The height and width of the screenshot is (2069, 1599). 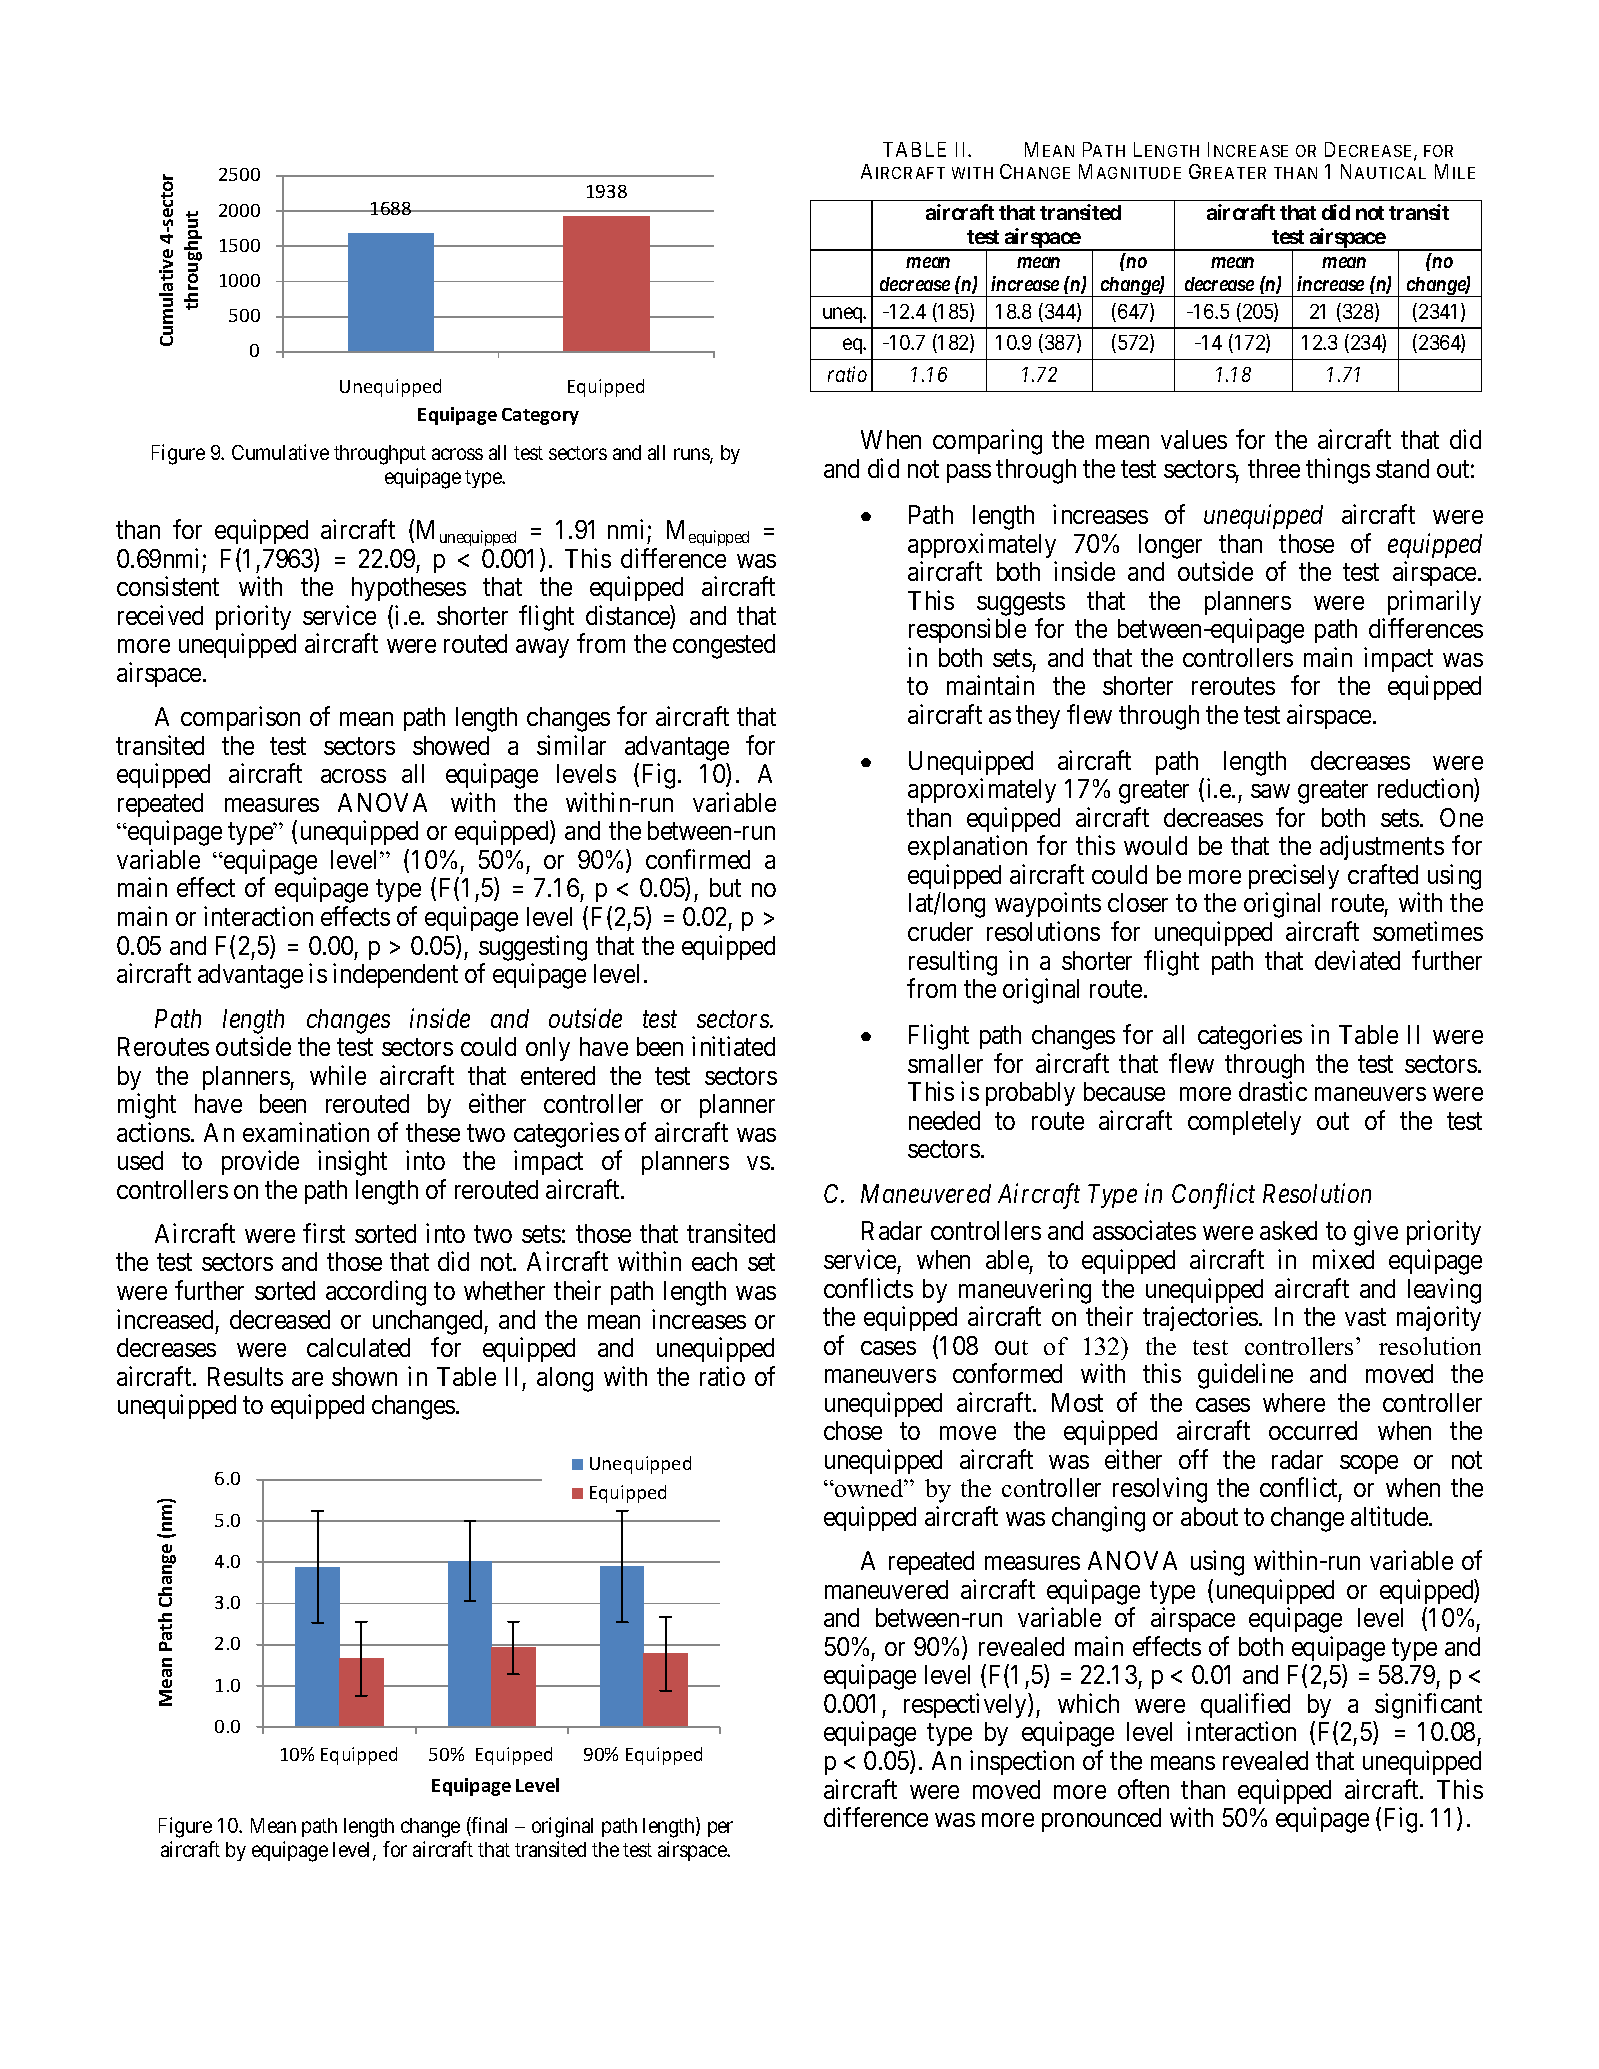 What do you see at coordinates (1244, 1123) in the screenshot?
I see `completely` at bounding box center [1244, 1123].
